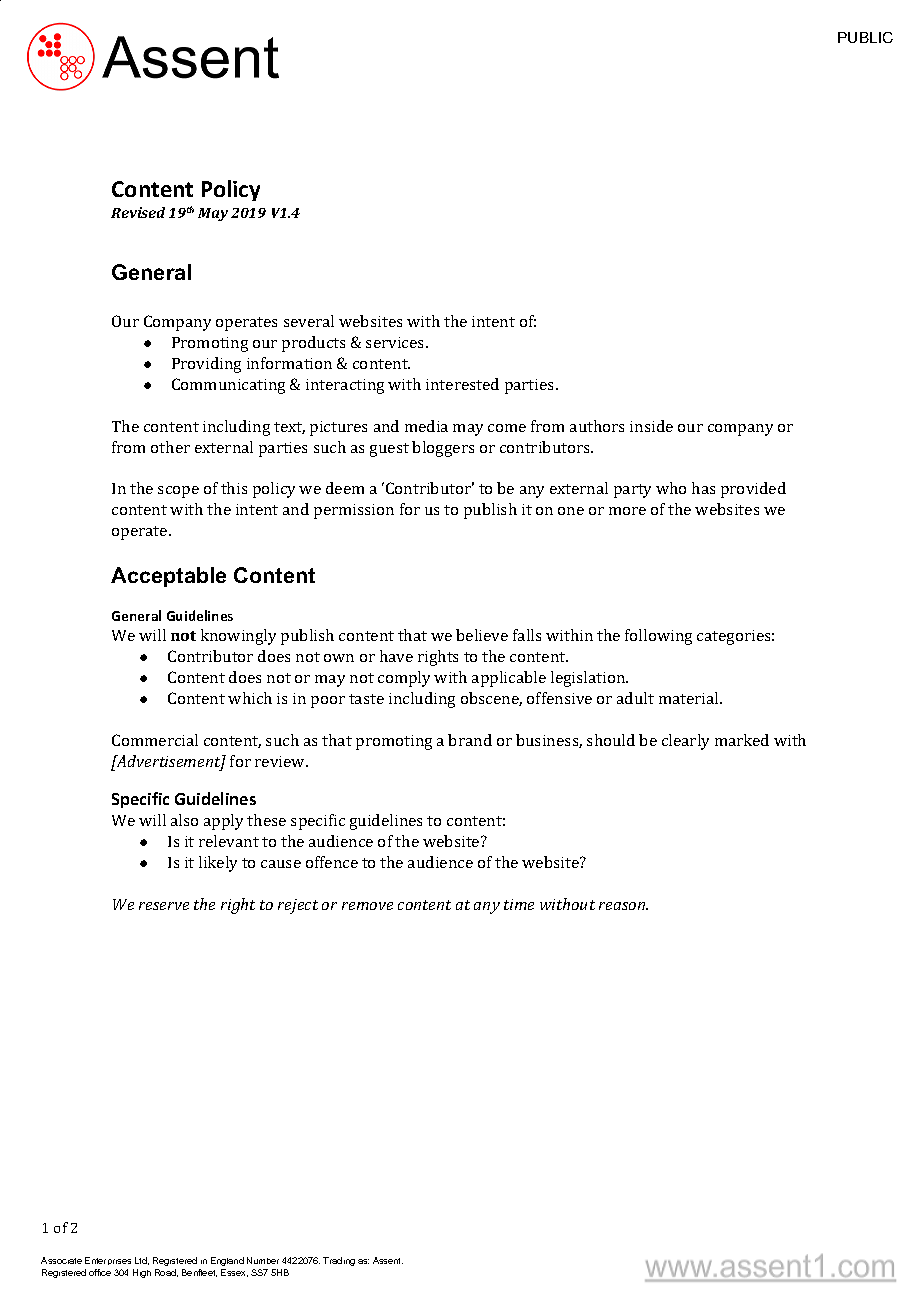  What do you see at coordinates (396, 342) in the screenshot?
I see `services` at bounding box center [396, 342].
